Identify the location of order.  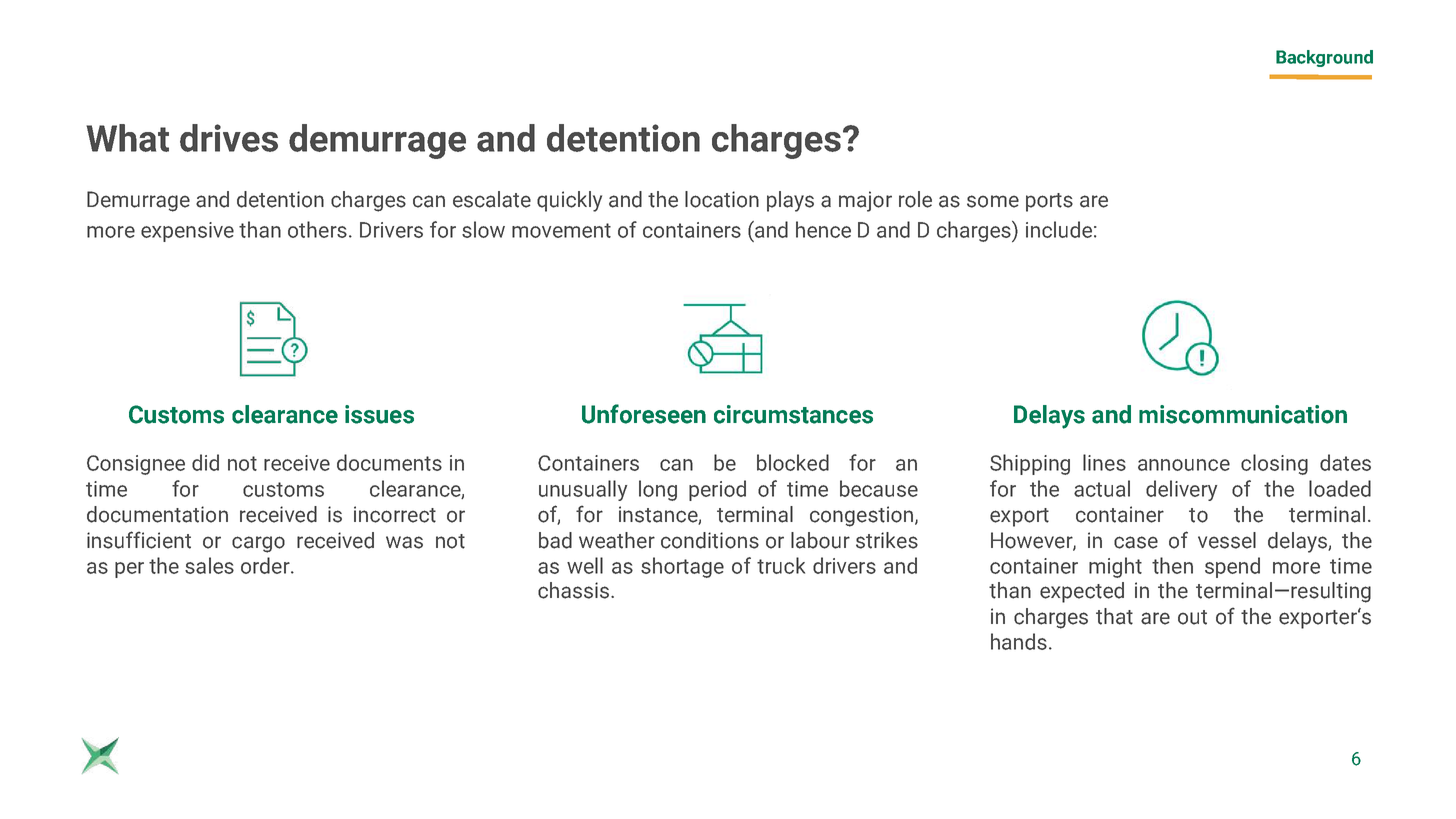
(266, 565).
